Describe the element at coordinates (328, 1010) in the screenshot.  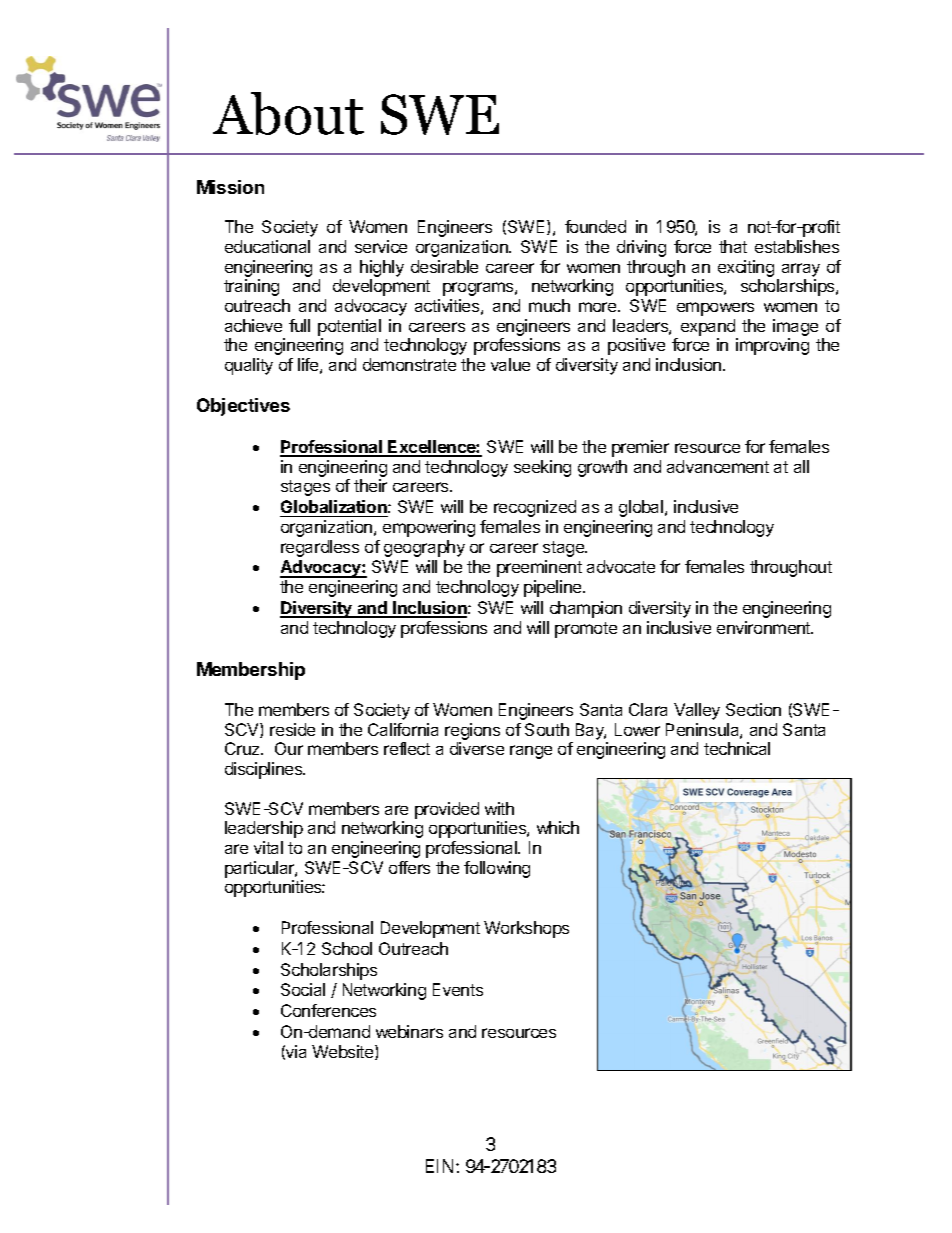
I see `Conferences` at that location.
